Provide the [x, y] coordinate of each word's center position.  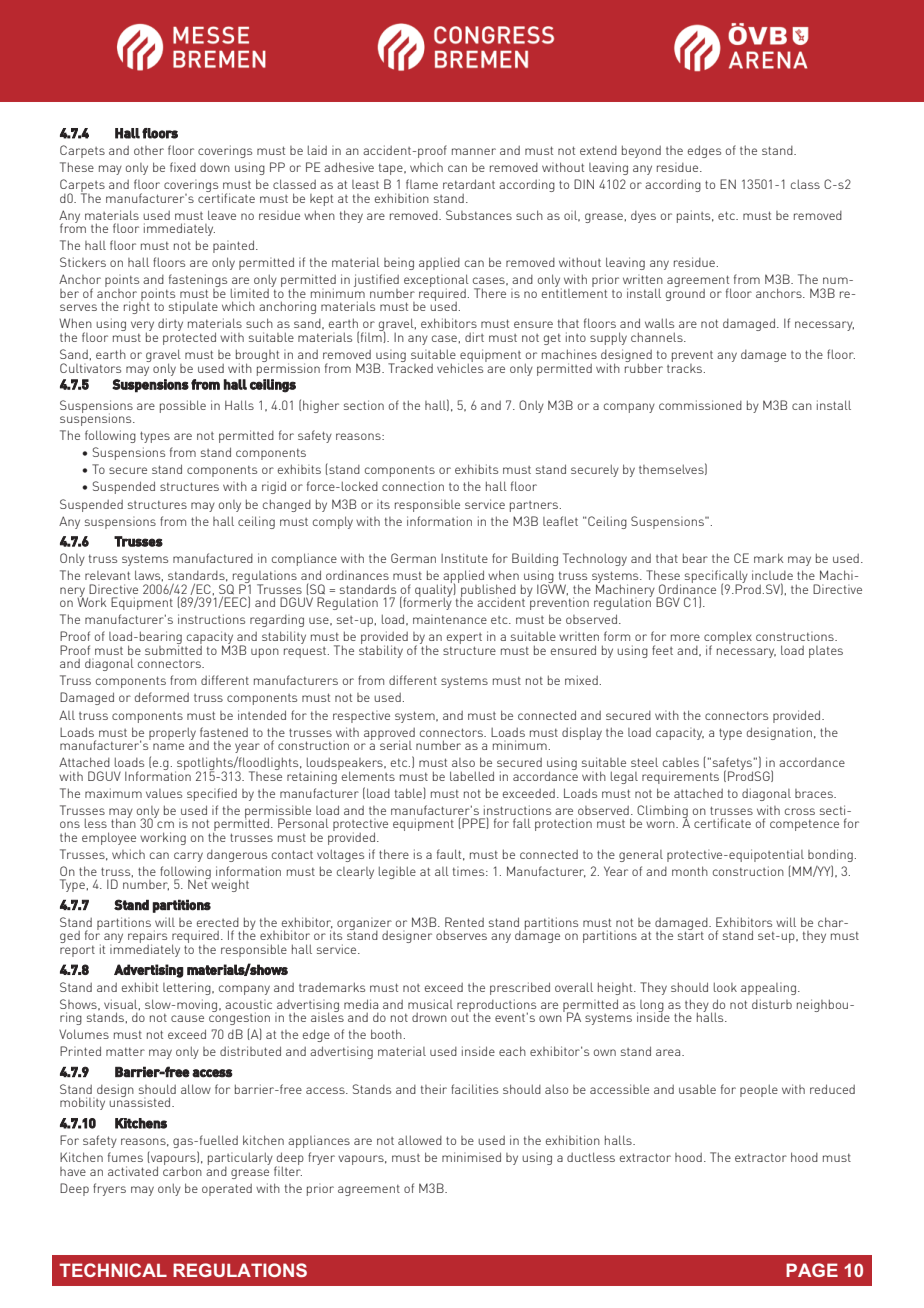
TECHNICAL [113, 1270]
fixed [183, 167]
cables [681, 762]
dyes [643, 217]
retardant [469, 184]
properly [172, 733]
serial [395, 744]
